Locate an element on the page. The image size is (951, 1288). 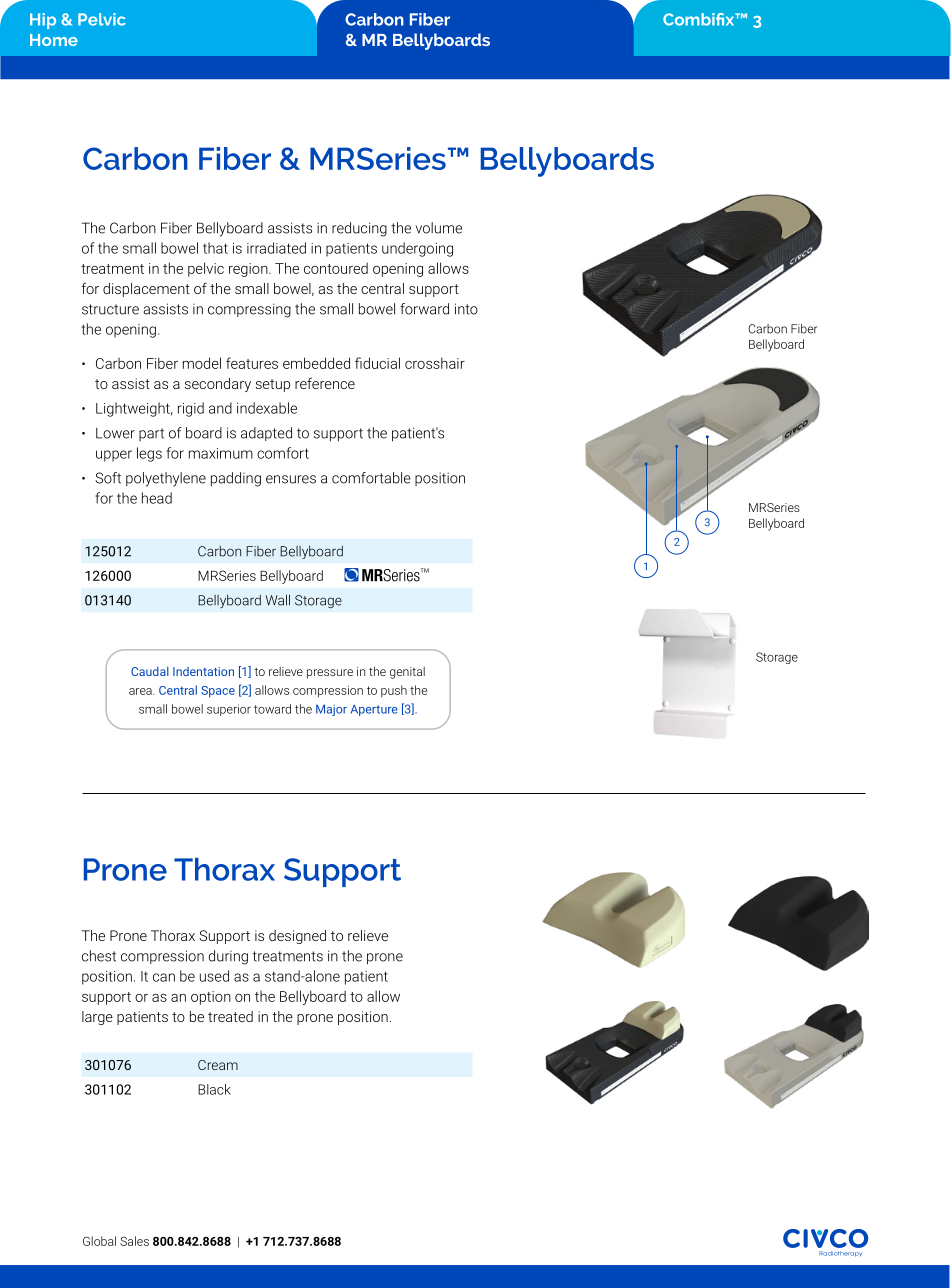
displacement is located at coordinates (146, 290).
